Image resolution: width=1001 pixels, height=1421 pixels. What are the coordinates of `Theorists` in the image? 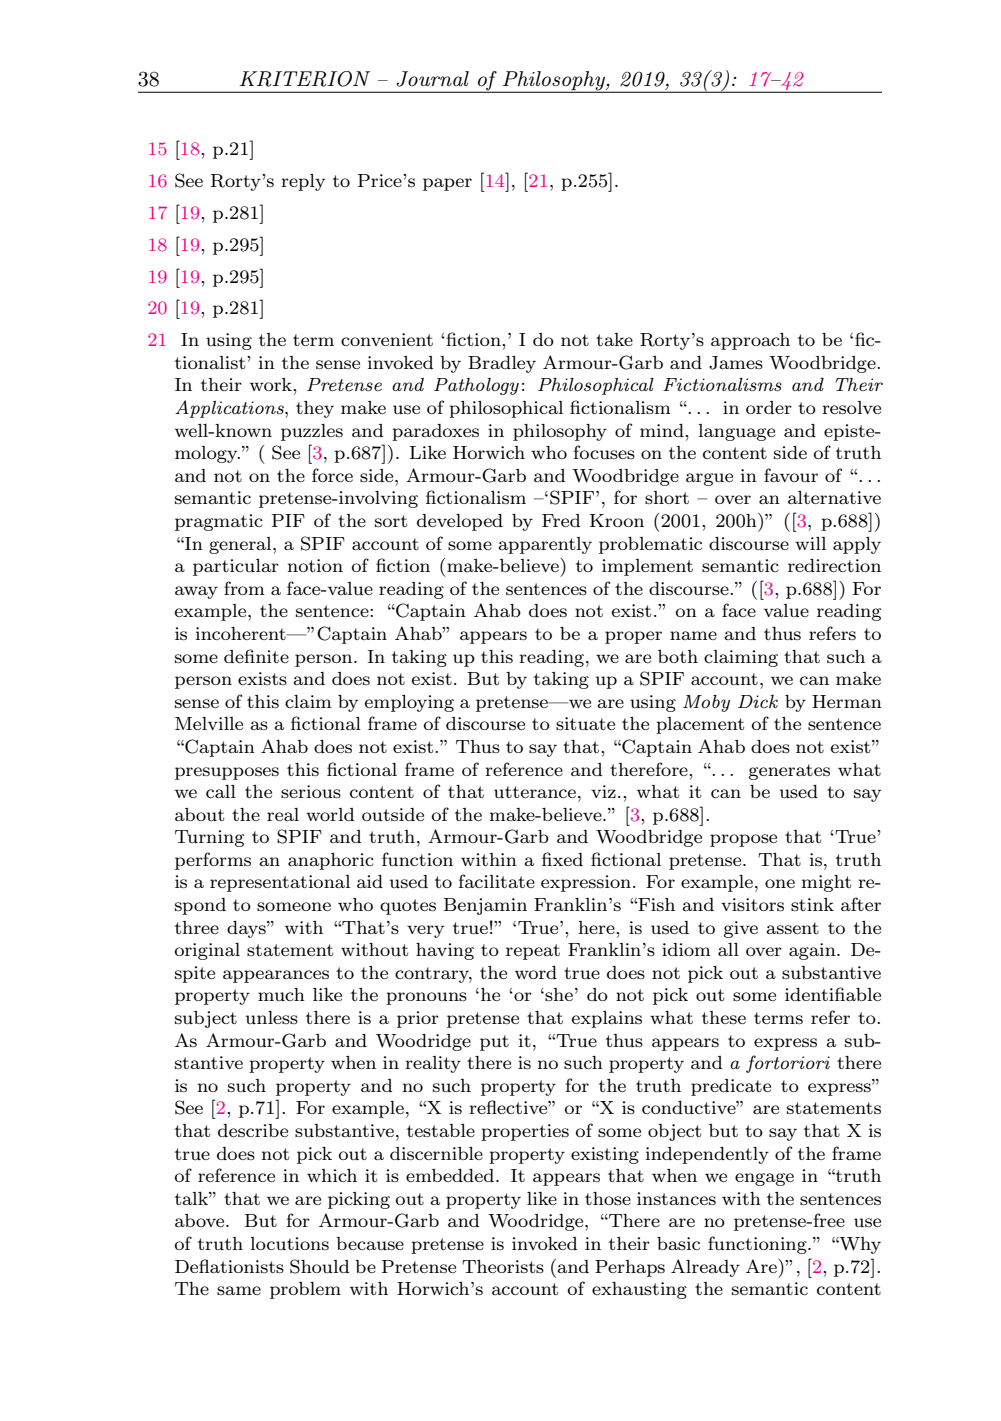 It's located at (503, 1266).
